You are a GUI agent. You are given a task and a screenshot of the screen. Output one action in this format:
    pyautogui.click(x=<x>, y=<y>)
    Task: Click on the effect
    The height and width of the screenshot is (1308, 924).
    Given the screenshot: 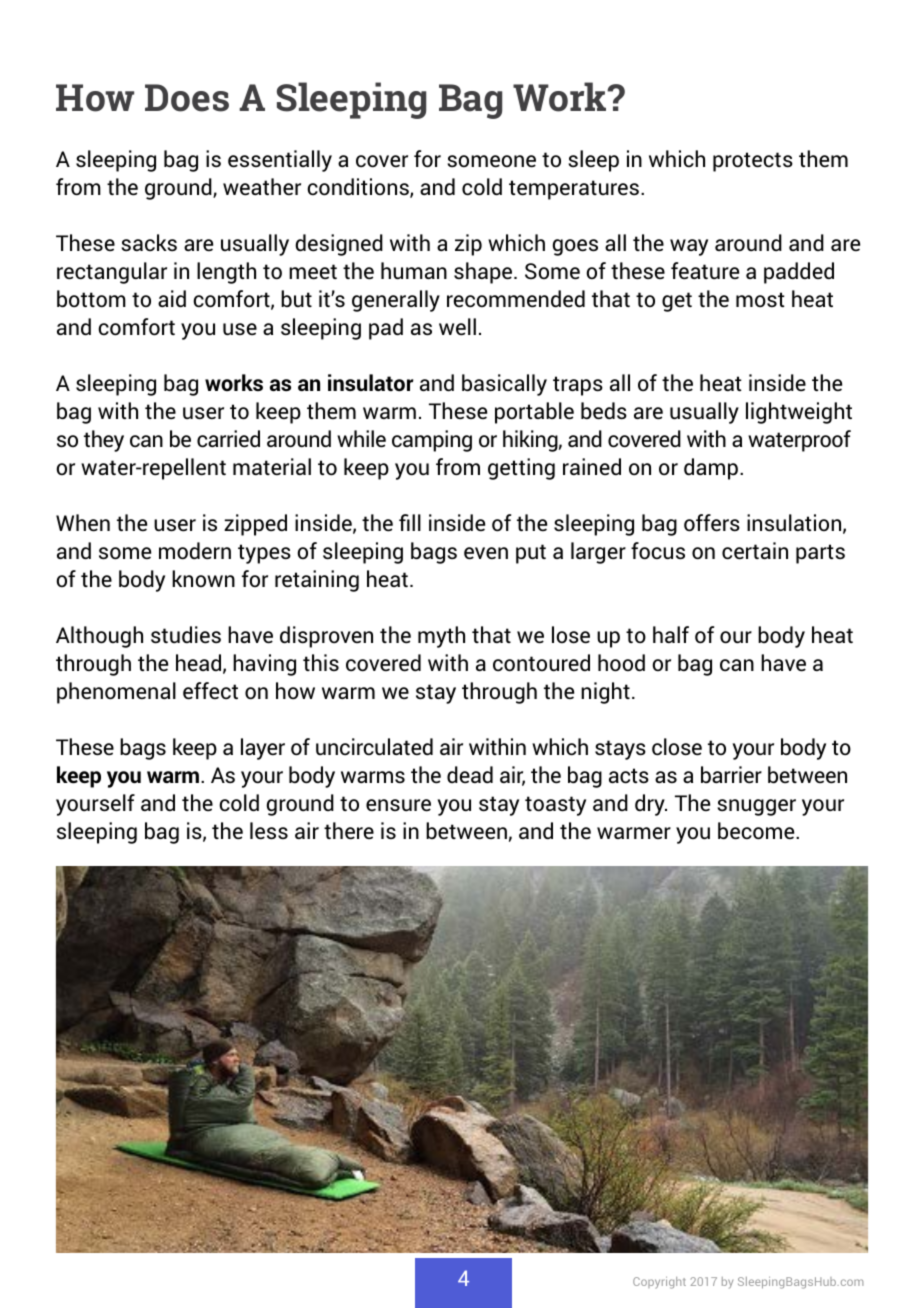 What is the action you would take?
    pyautogui.click(x=210, y=691)
